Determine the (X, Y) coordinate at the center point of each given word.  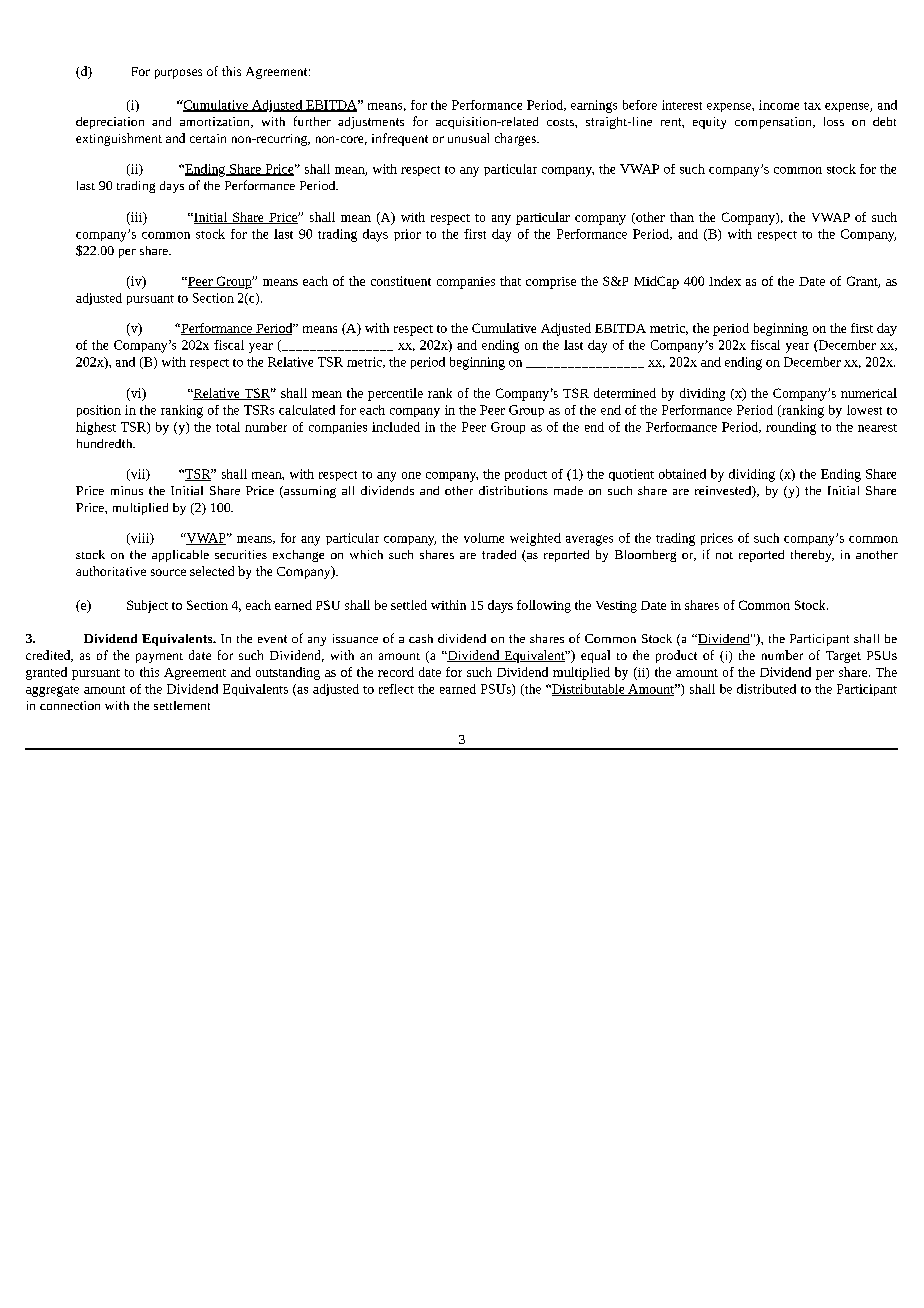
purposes (178, 74)
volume (484, 538)
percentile (395, 394)
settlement (182, 705)
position (99, 411)
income (779, 105)
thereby (812, 556)
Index (725, 281)
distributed (766, 689)
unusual (468, 138)
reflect (396, 689)
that (510, 281)
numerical (869, 393)
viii (140, 539)
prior (407, 235)
